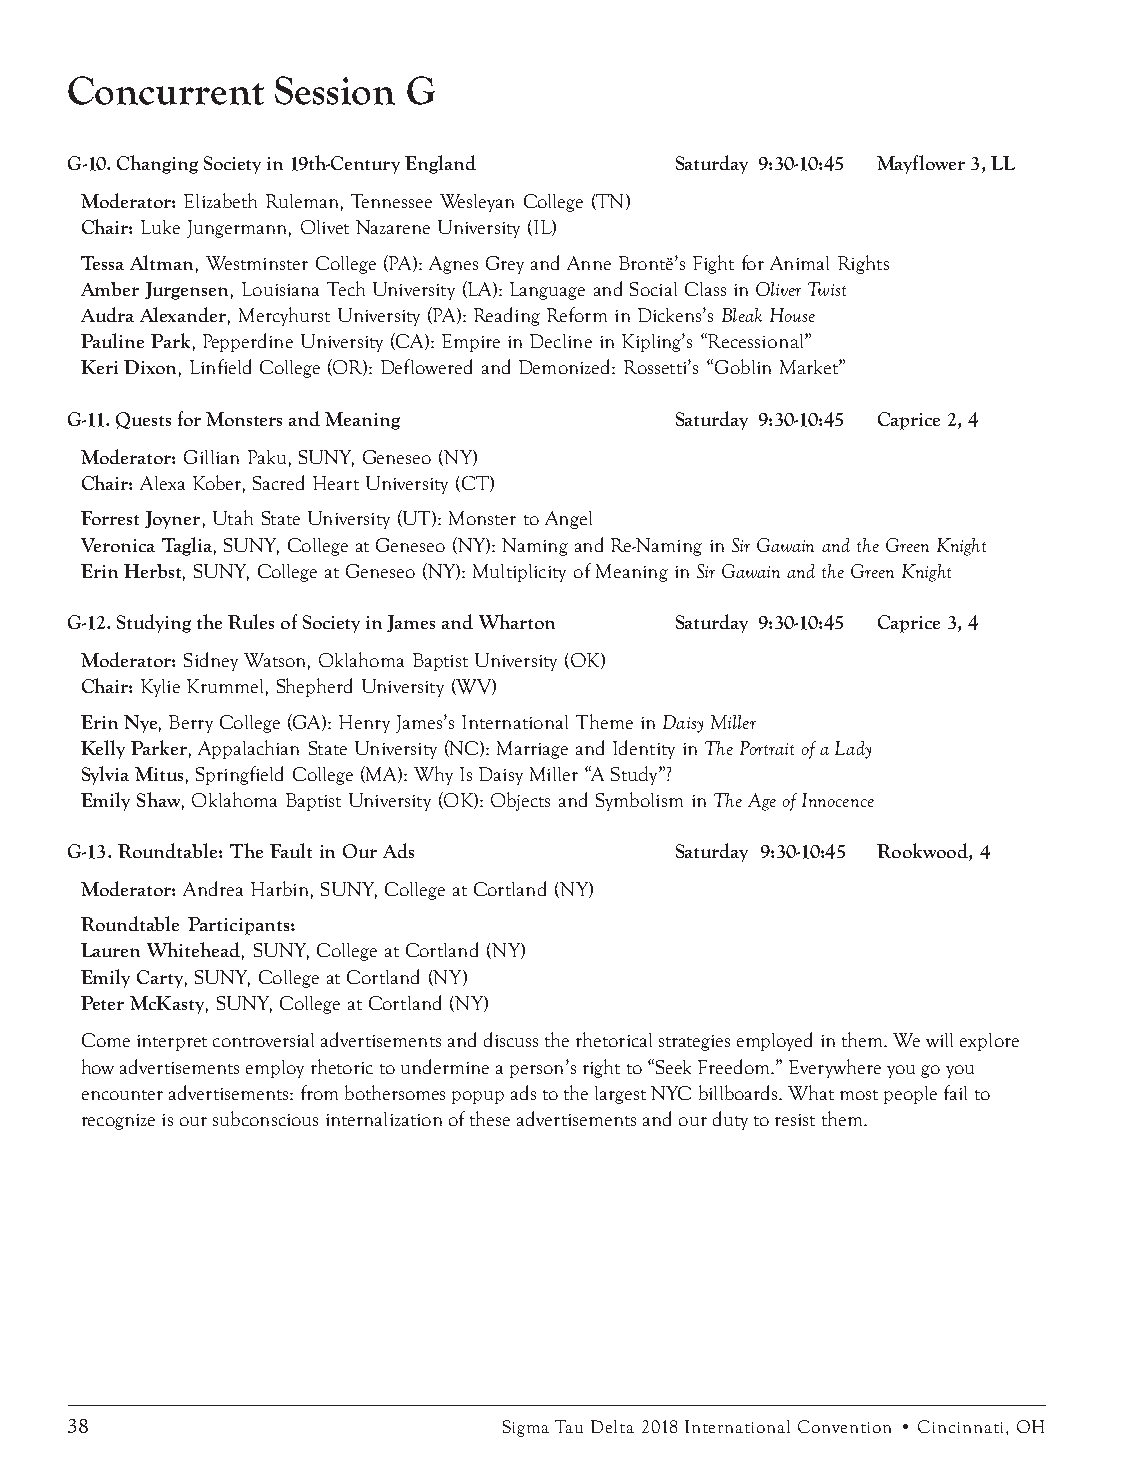  Describe the element at coordinates (239, 775) in the document. I see `Springfield` at that location.
